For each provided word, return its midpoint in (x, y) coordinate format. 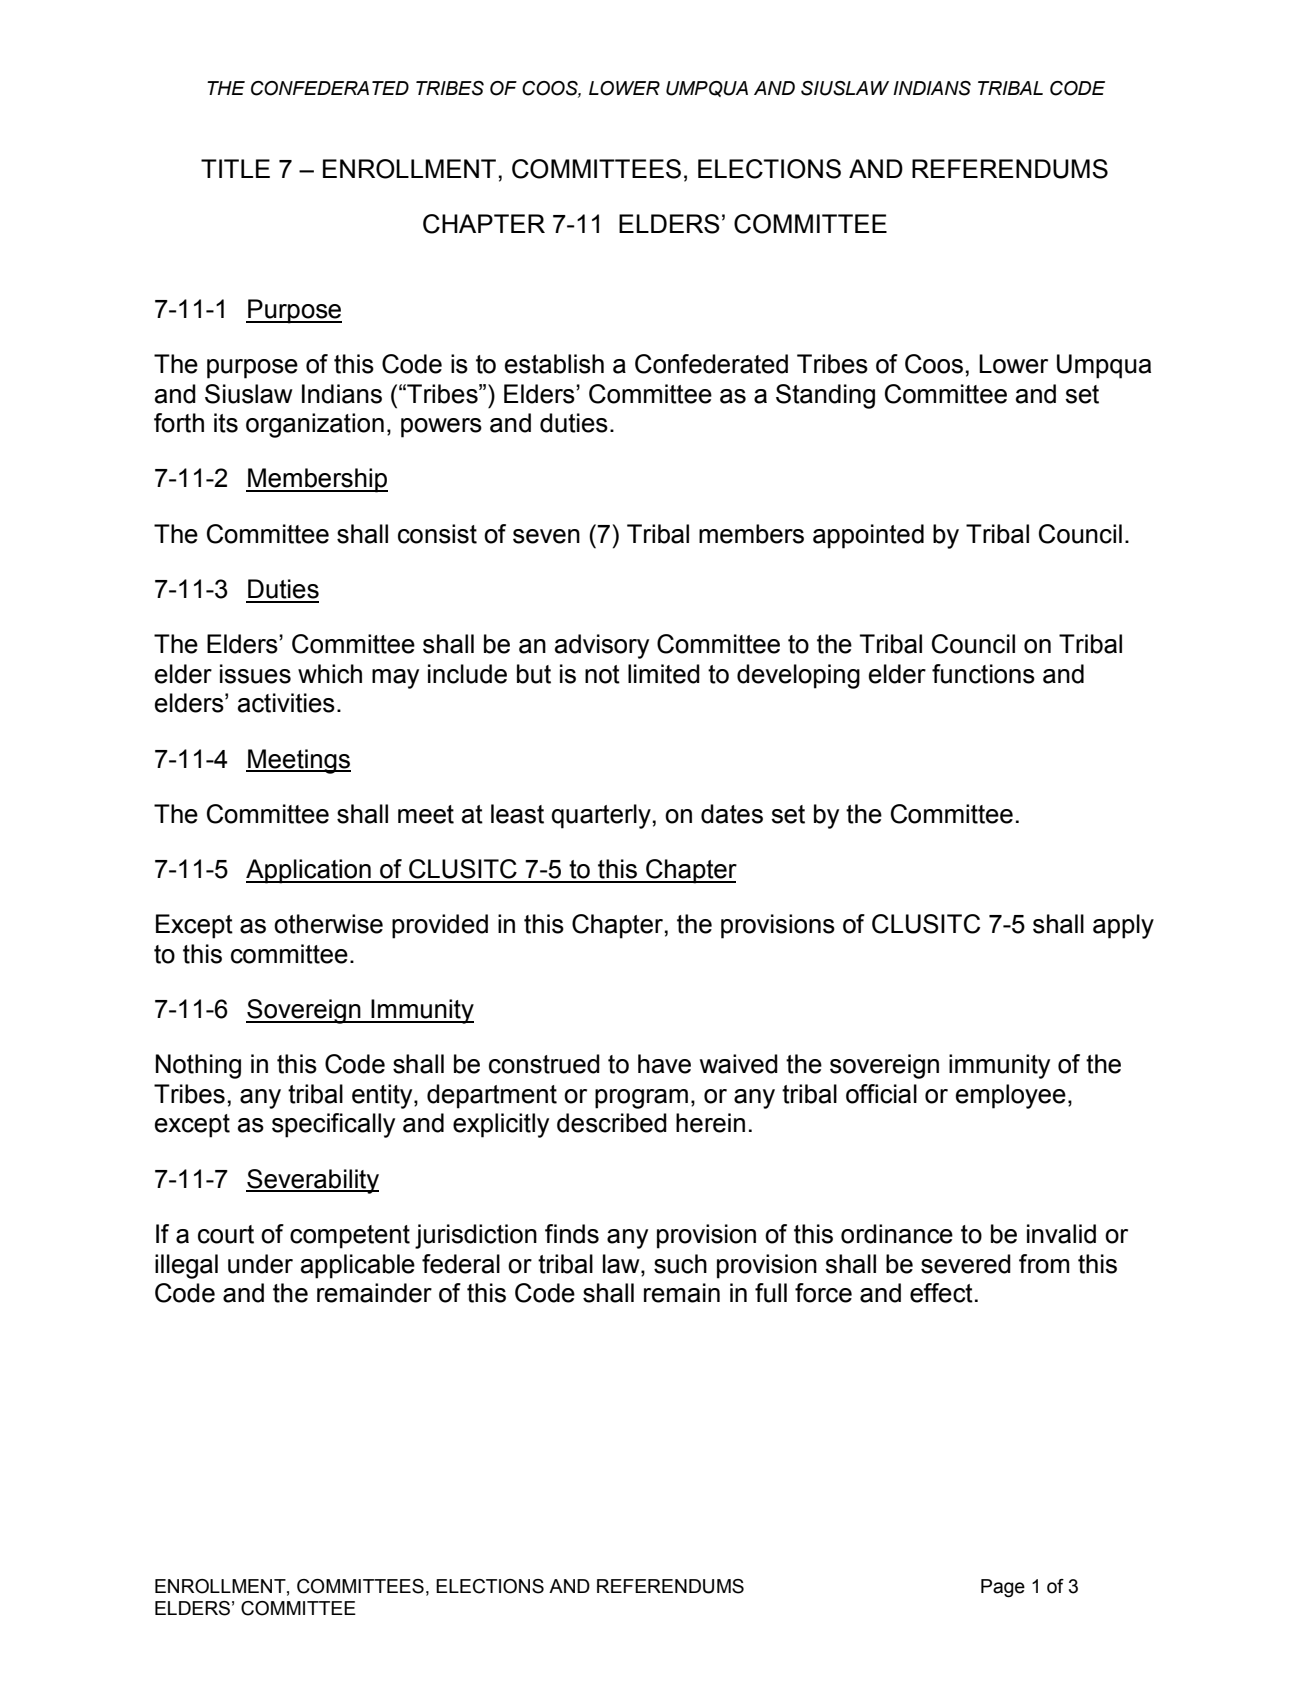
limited (664, 674)
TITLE (235, 168)
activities (286, 703)
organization (315, 425)
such (680, 1264)
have (664, 1064)
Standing (825, 396)
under (260, 1264)
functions (983, 674)
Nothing (198, 1066)
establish (554, 364)
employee (1011, 1096)
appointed (868, 536)
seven (546, 536)
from (1044, 1264)
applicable (358, 1266)
